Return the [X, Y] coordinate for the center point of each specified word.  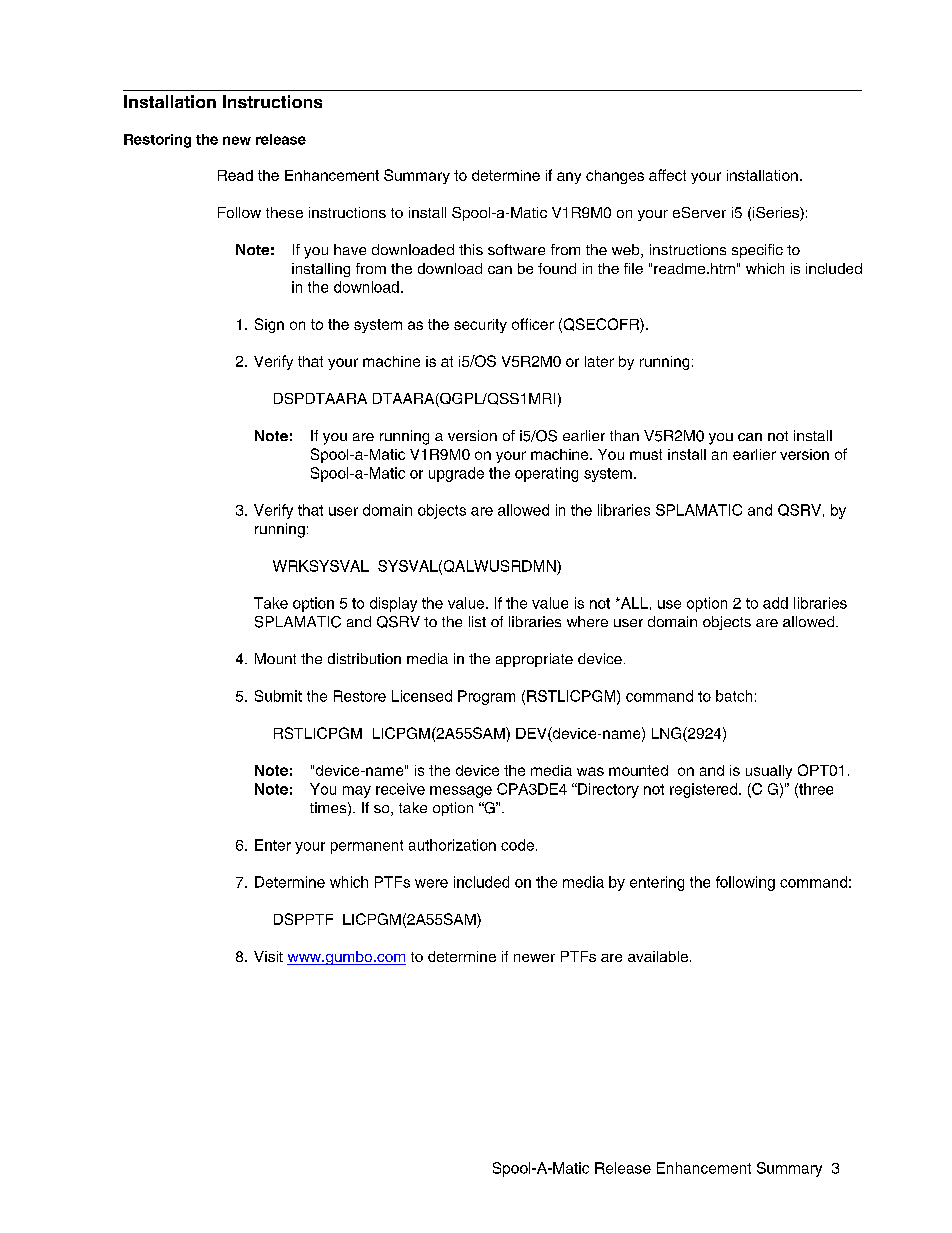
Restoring [157, 141]
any [569, 178]
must [646, 454]
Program [486, 697]
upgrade [456, 474]
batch [734, 696]
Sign [269, 325]
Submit [278, 696]
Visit [268, 956]
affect [667, 175]
